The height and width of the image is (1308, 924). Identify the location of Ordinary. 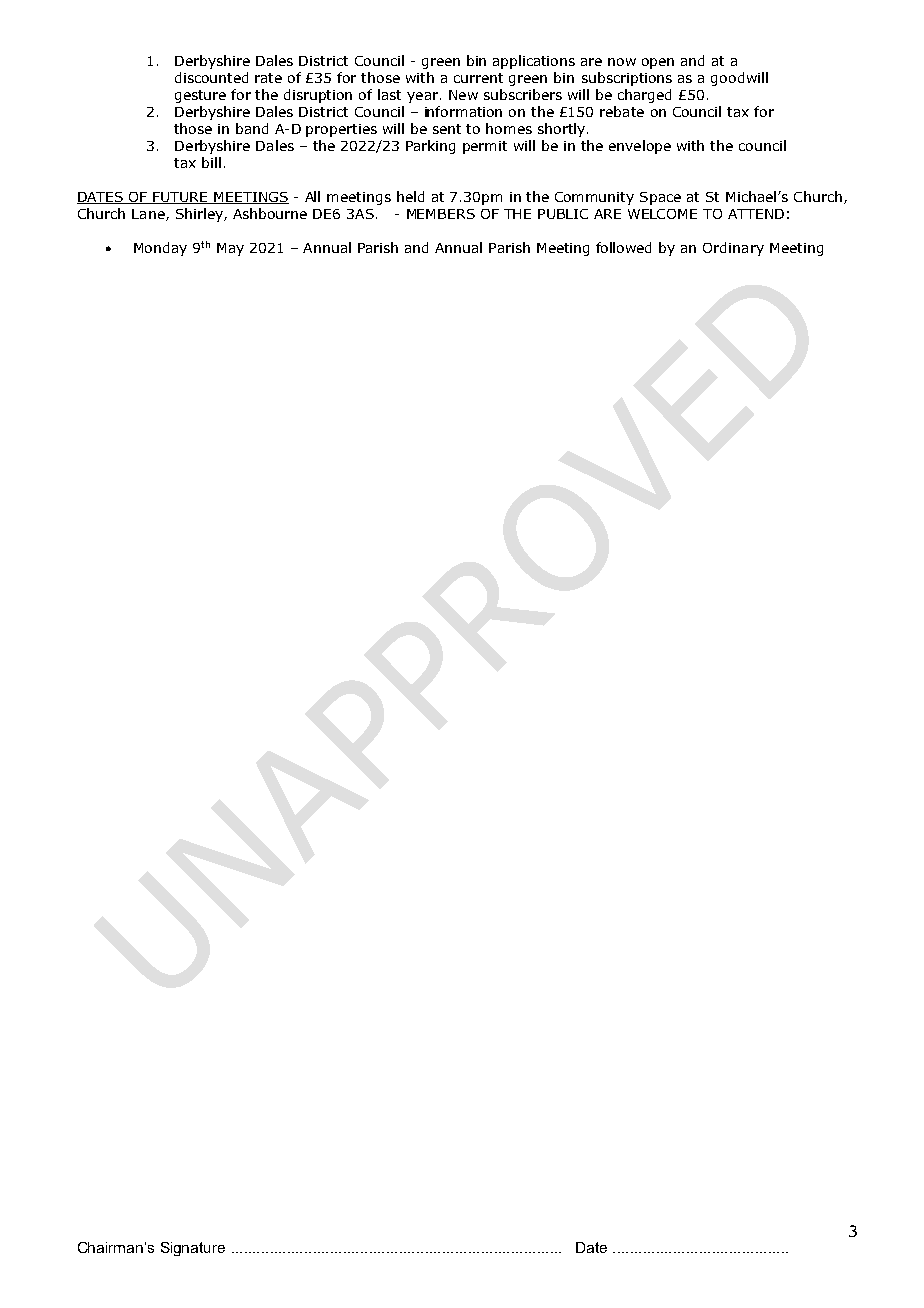
(733, 249).
